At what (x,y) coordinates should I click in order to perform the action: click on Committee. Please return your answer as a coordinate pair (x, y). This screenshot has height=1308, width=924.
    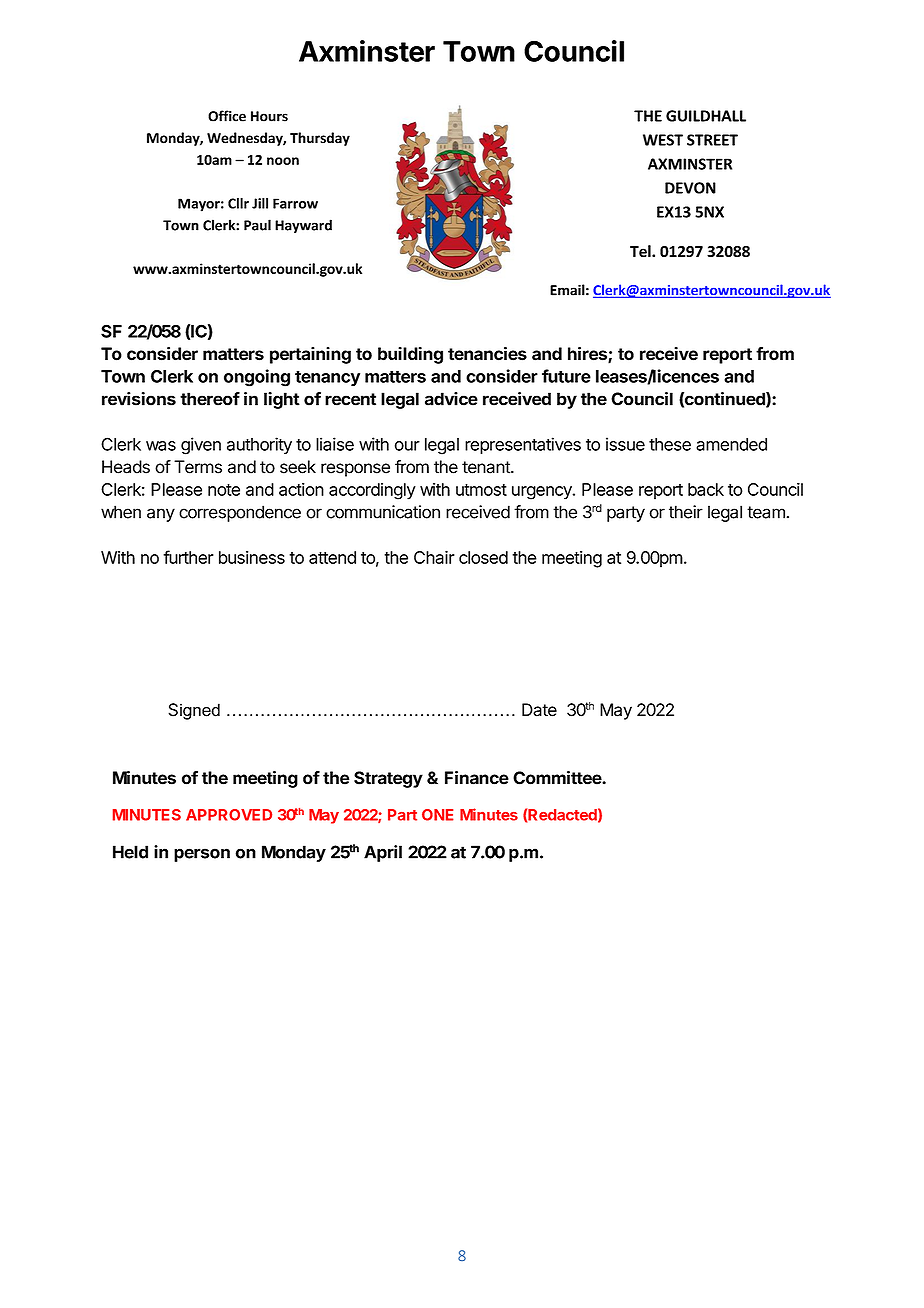
    Looking at the image, I should click on (558, 778).
